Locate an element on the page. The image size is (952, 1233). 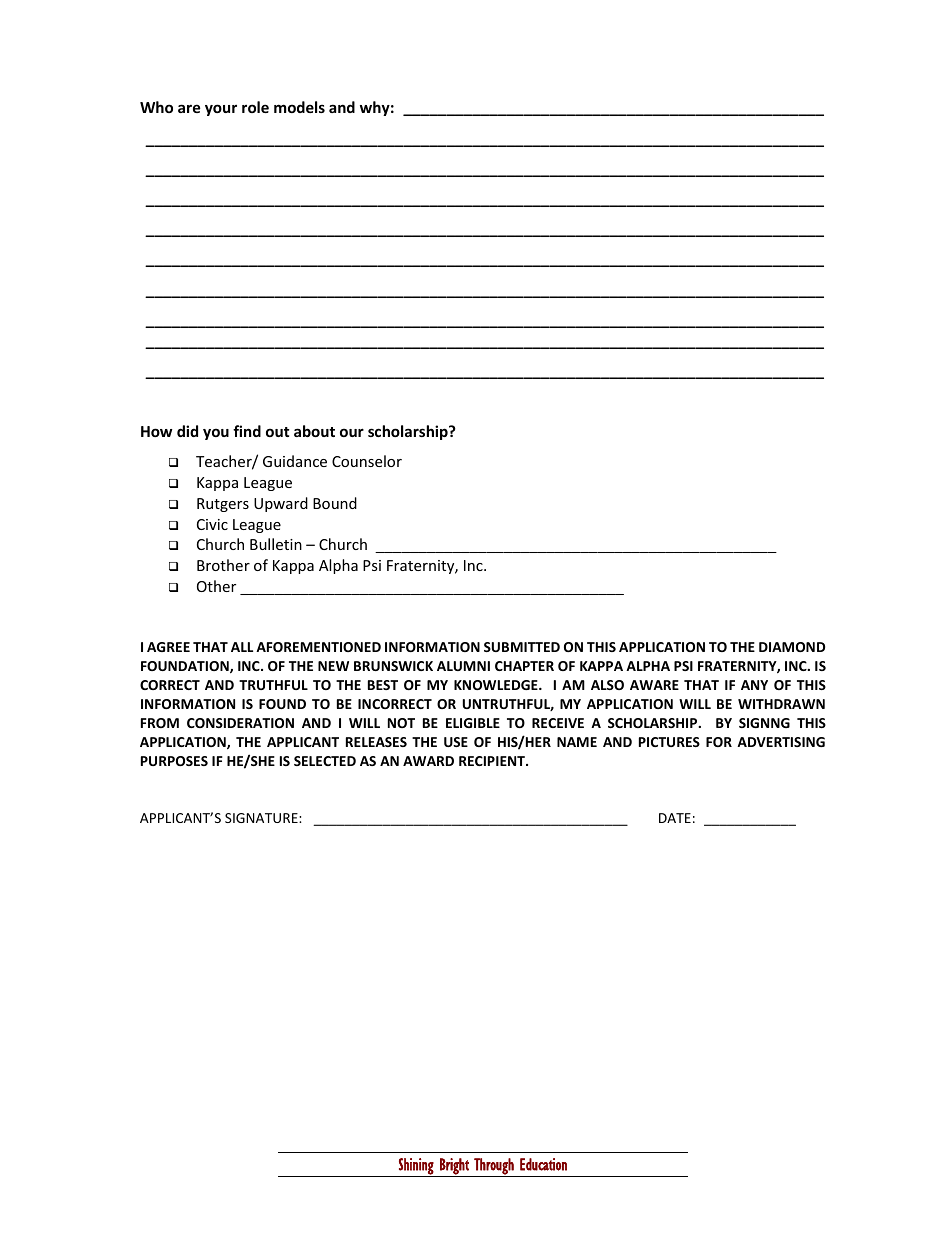
Rutgers is located at coordinates (223, 505).
